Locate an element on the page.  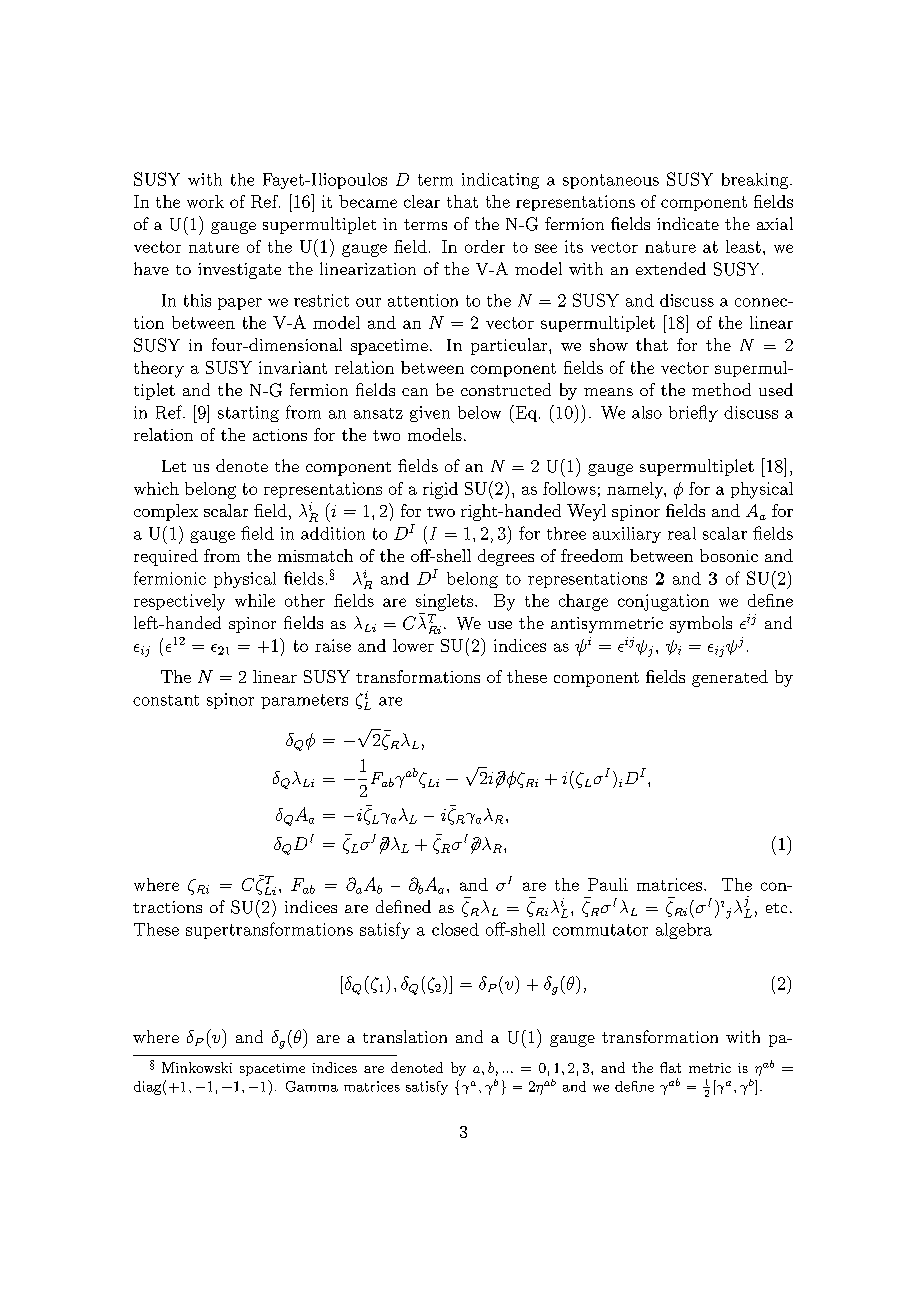
lower is located at coordinates (413, 645).
